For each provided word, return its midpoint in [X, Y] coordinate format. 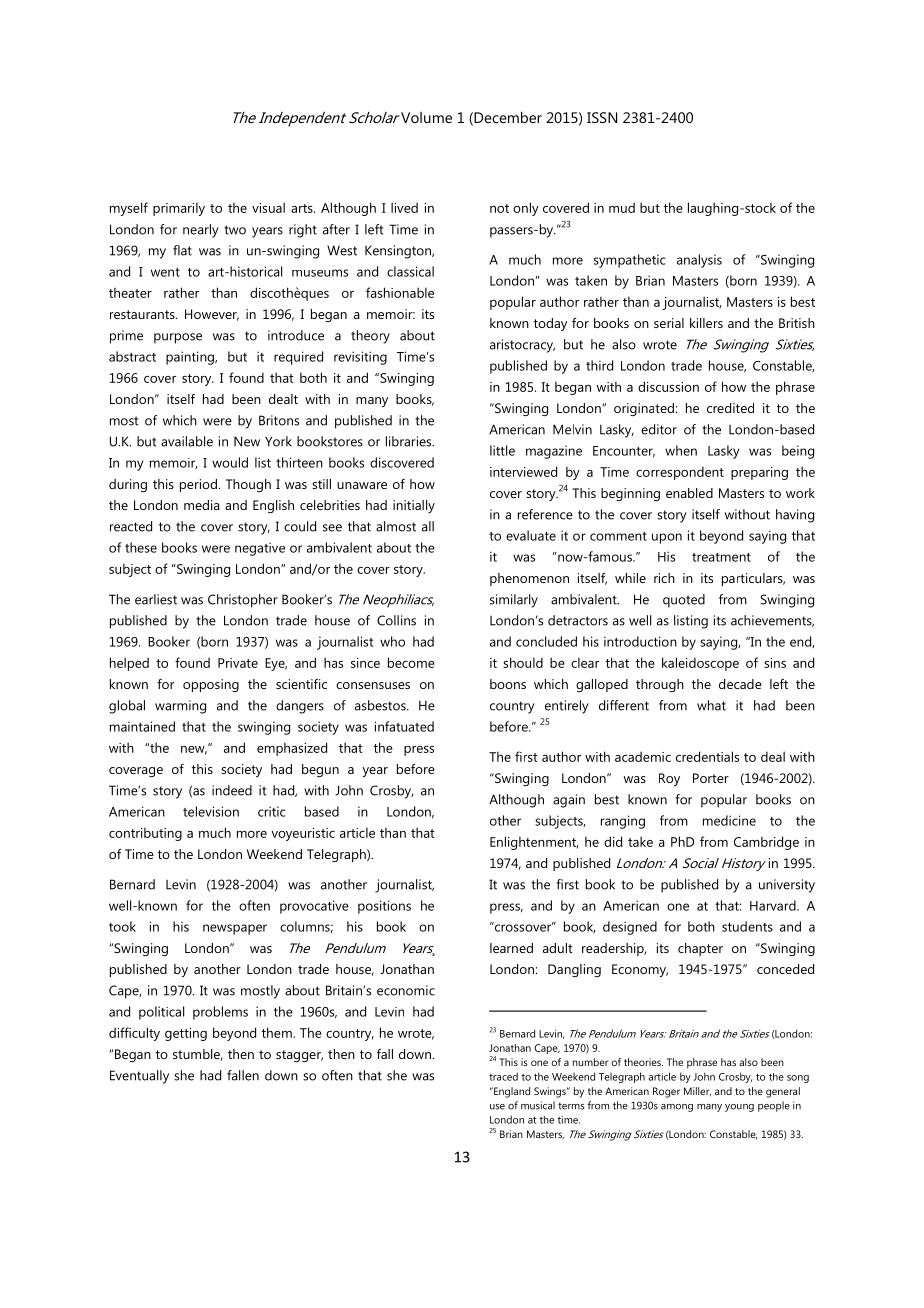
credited [730, 408]
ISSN [602, 117]
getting [186, 1034]
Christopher [243, 601]
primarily [179, 209]
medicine [729, 820]
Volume [426, 117]
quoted [684, 601]
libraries [410, 441]
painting [191, 358]
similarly [514, 601]
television [211, 811]
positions [384, 907]
